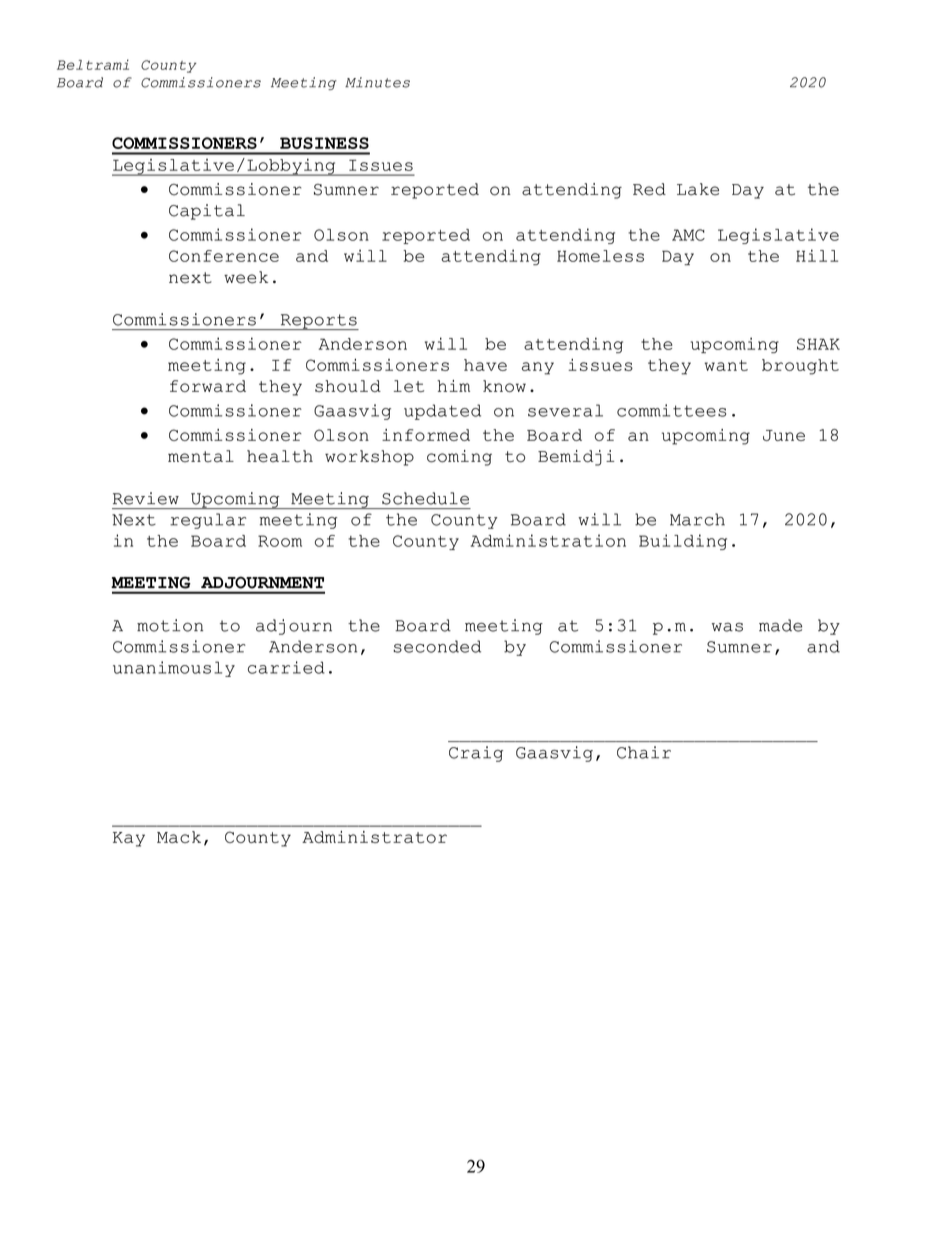  Describe the element at coordinates (324, 143) in the document. I see `BUSINESS` at that location.
